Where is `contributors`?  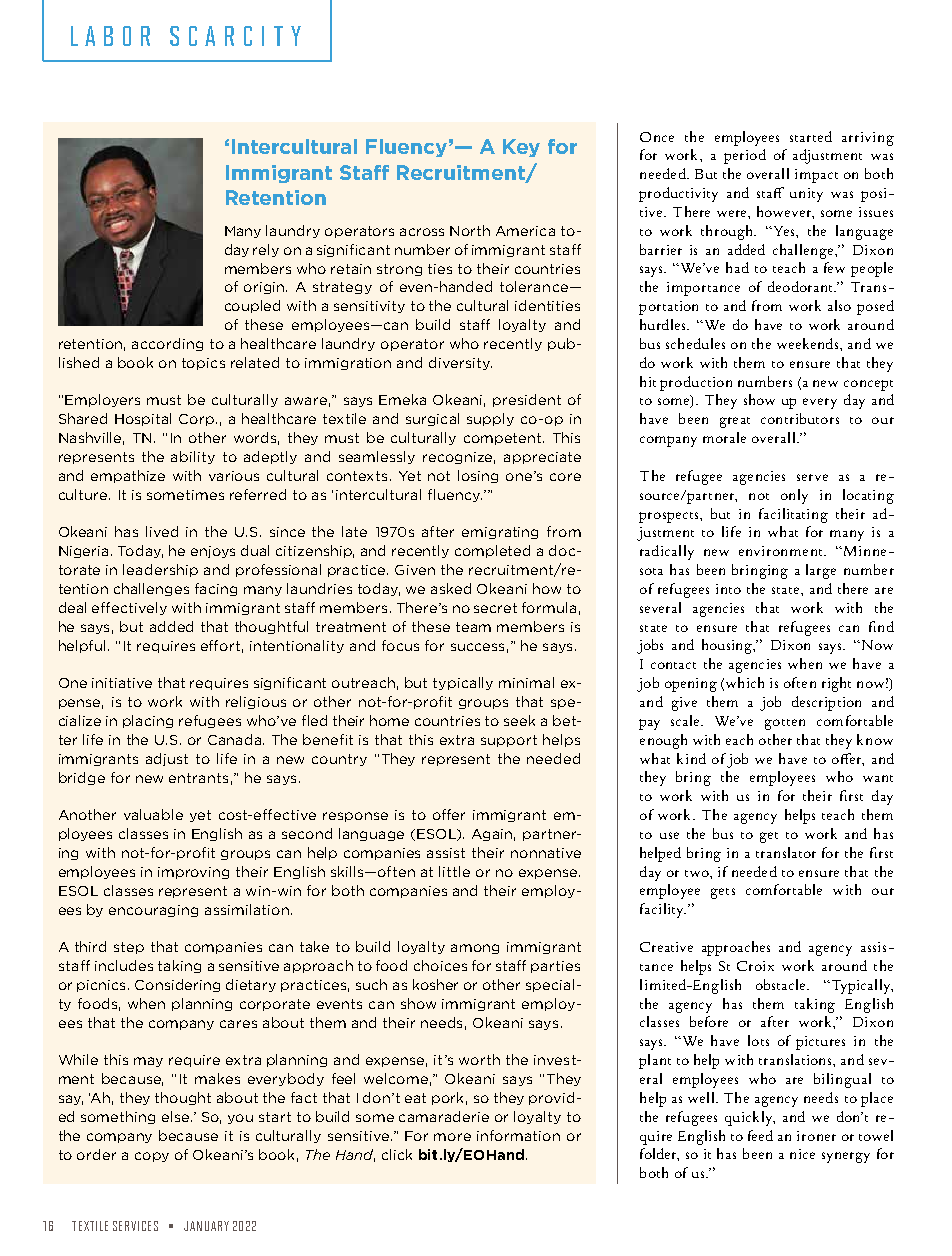 contributors is located at coordinates (800, 418).
